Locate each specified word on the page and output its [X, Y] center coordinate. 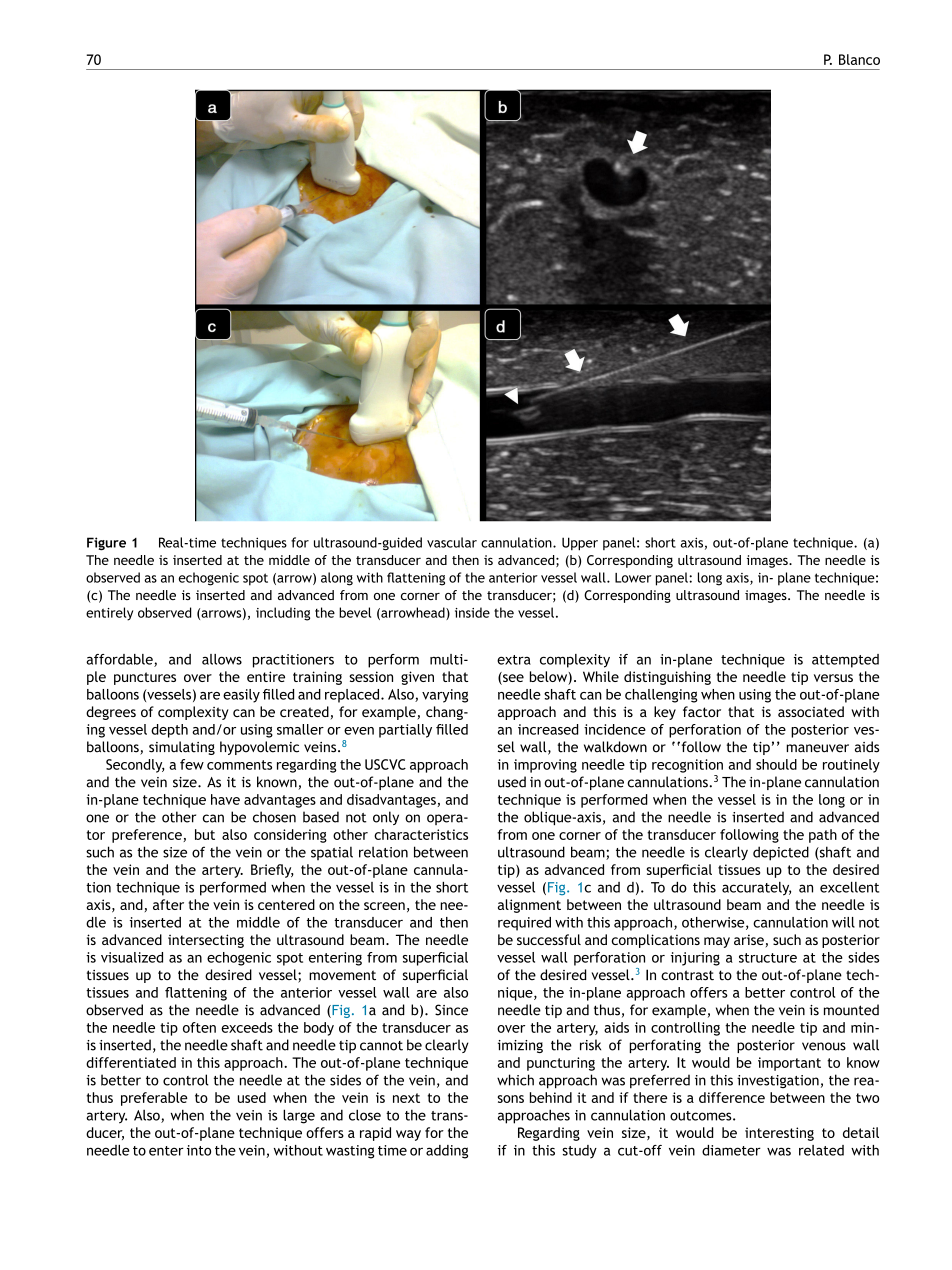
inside [472, 612]
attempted [845, 661]
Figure [106, 544]
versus [833, 678]
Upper [580, 544]
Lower [633, 578]
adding [447, 1152]
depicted [781, 853]
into [199, 1150]
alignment [529, 906]
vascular [452, 542]
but [205, 834]
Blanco [859, 59]
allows [222, 659]
